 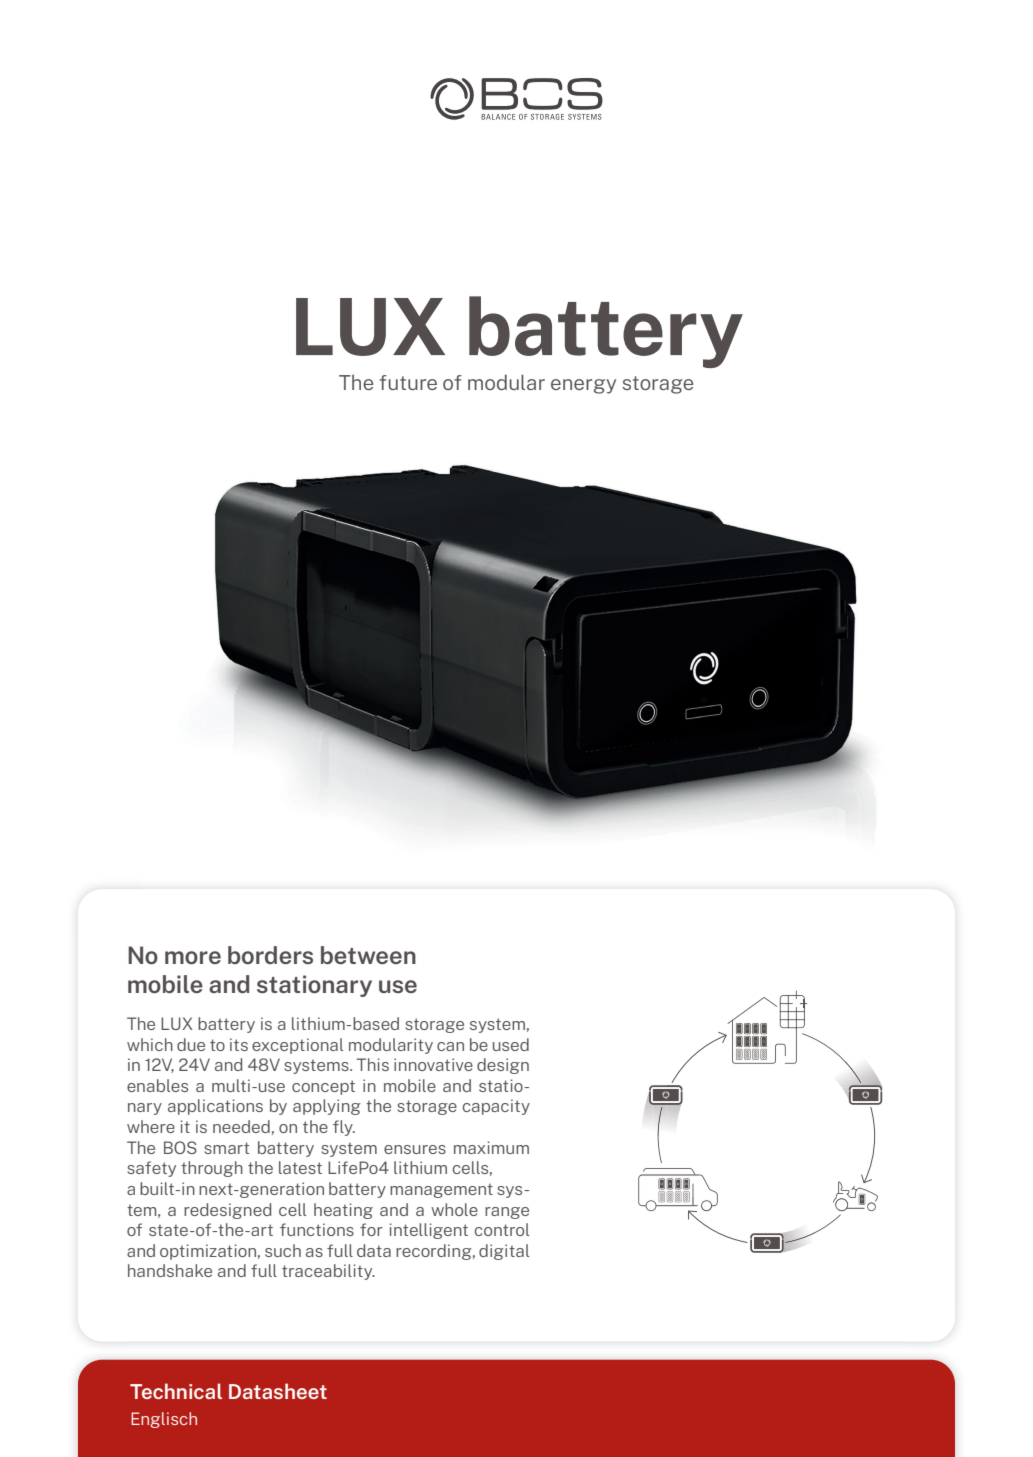 I want to click on between, so click(x=368, y=955).
